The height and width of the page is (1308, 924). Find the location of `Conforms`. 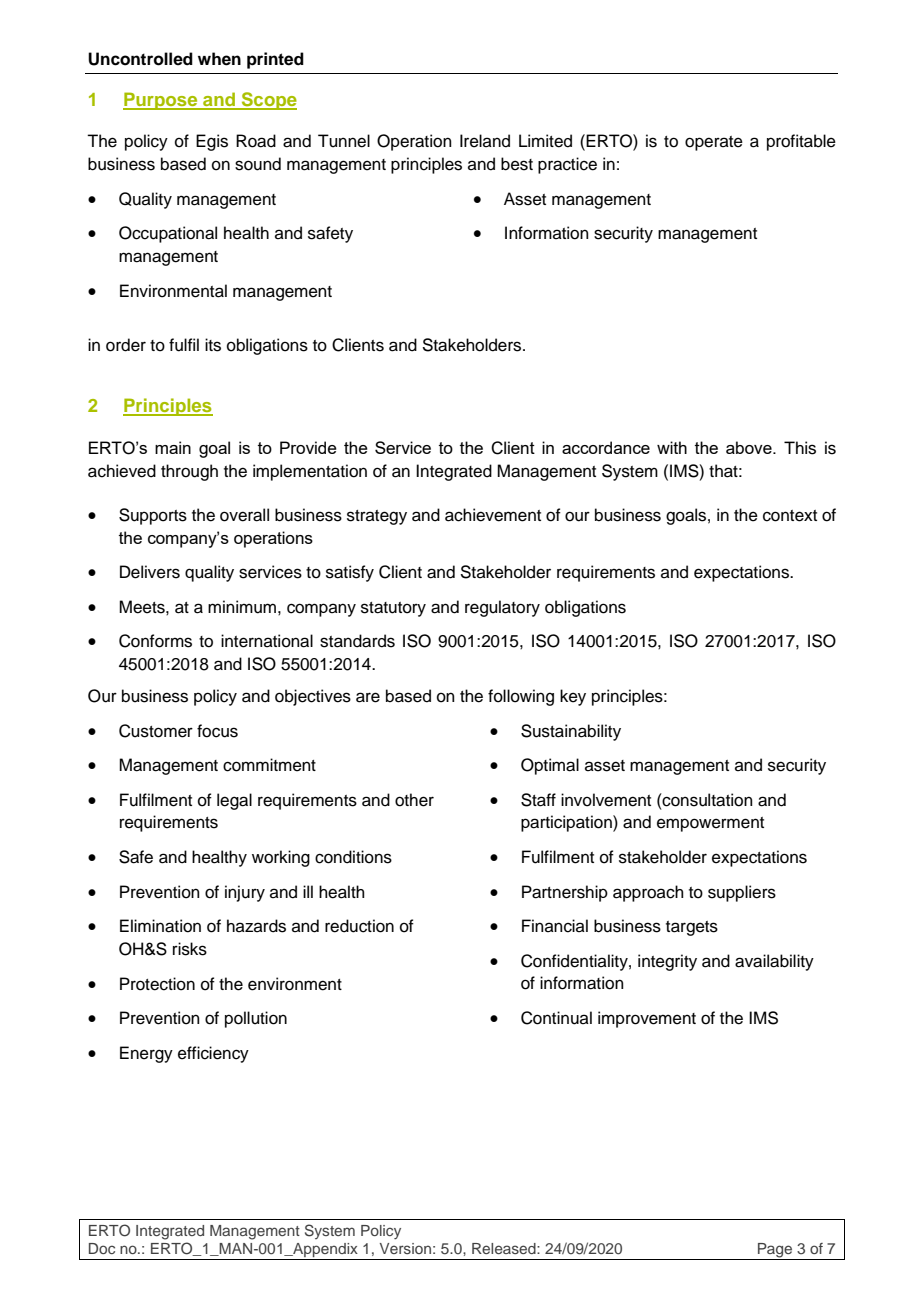

Conforms is located at coordinates (155, 641).
